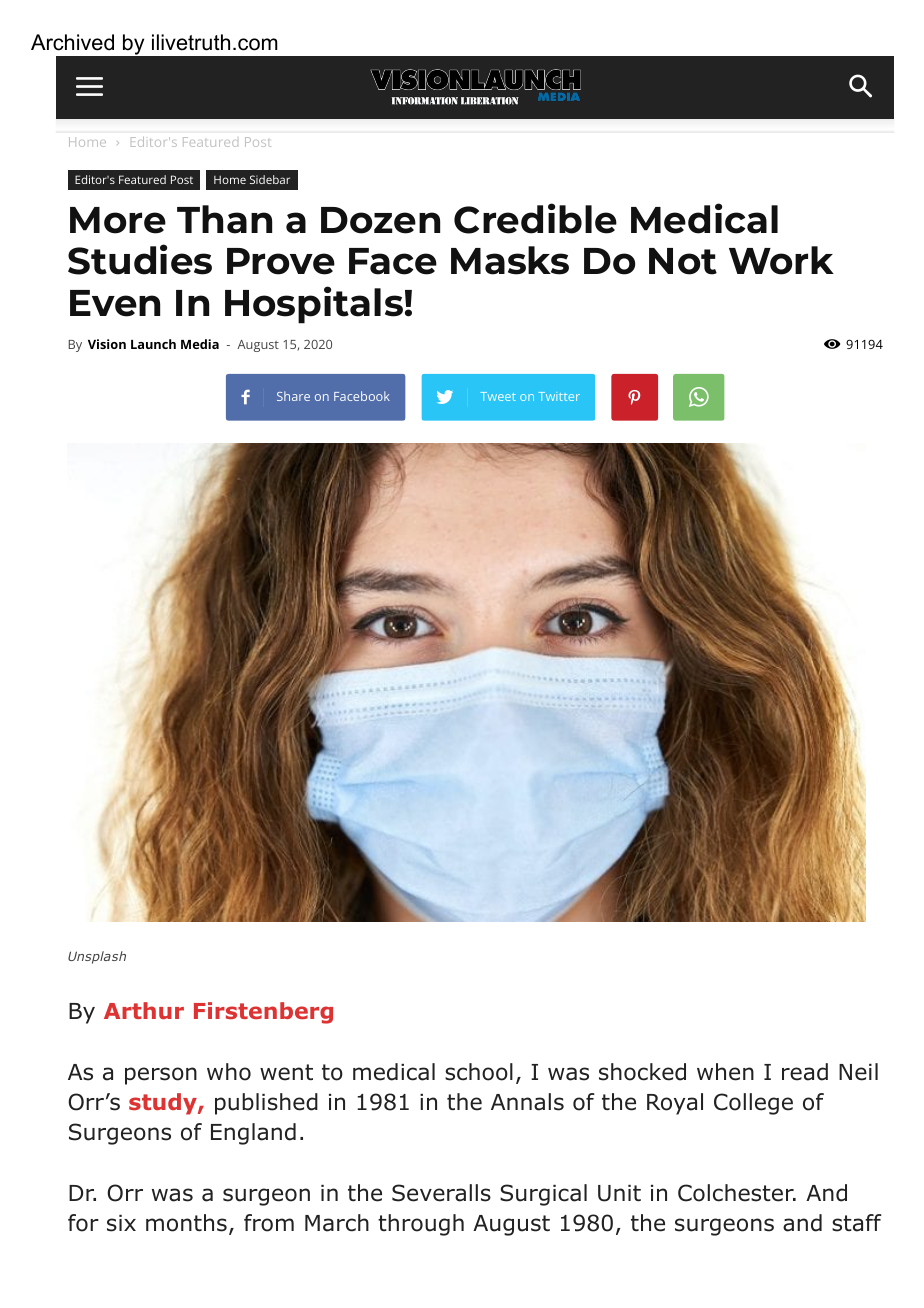 Image resolution: width=924 pixels, height=1308 pixels. What do you see at coordinates (479, 1072) in the screenshot?
I see `school` at bounding box center [479, 1072].
